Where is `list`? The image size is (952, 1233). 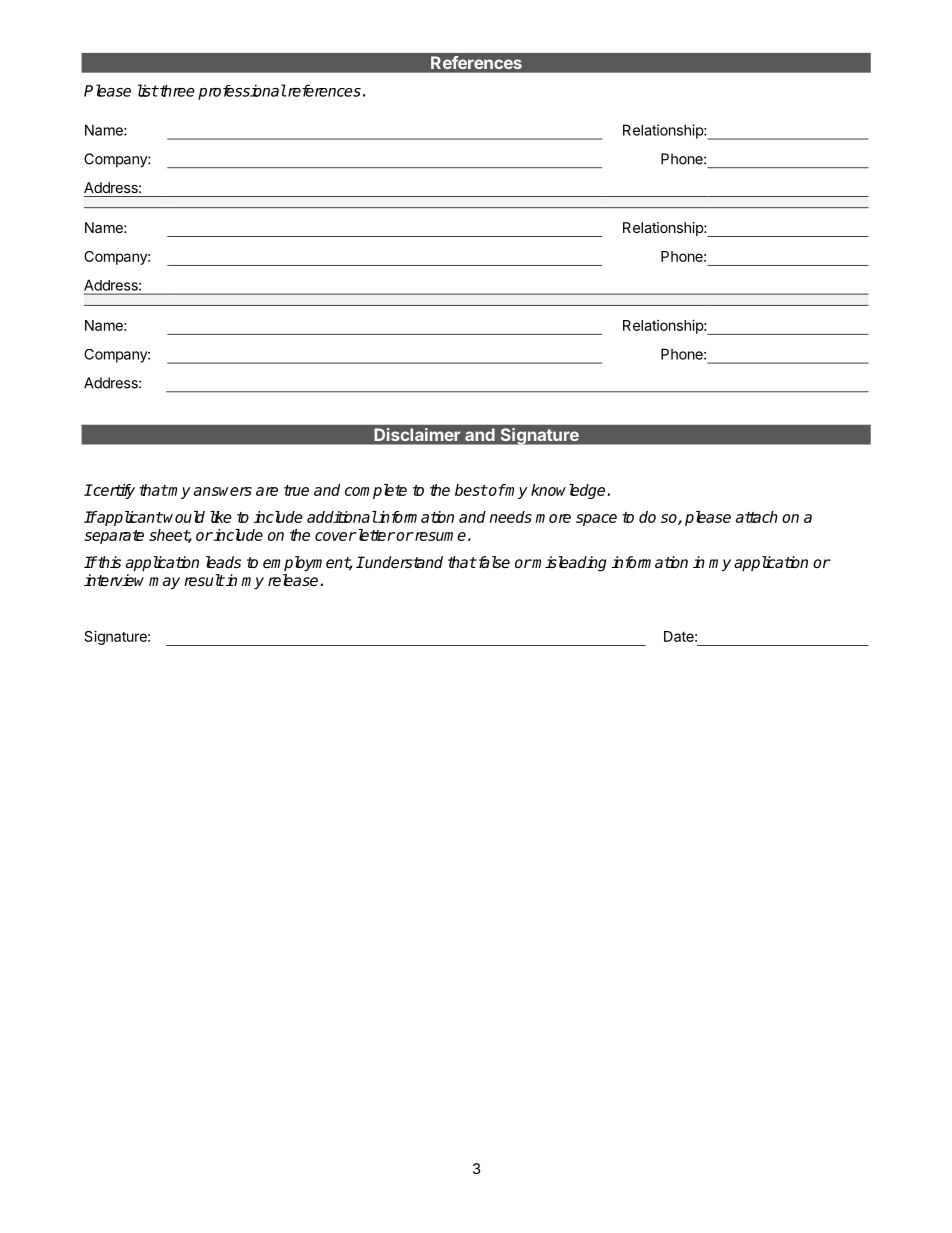
list is located at coordinates (148, 90).
